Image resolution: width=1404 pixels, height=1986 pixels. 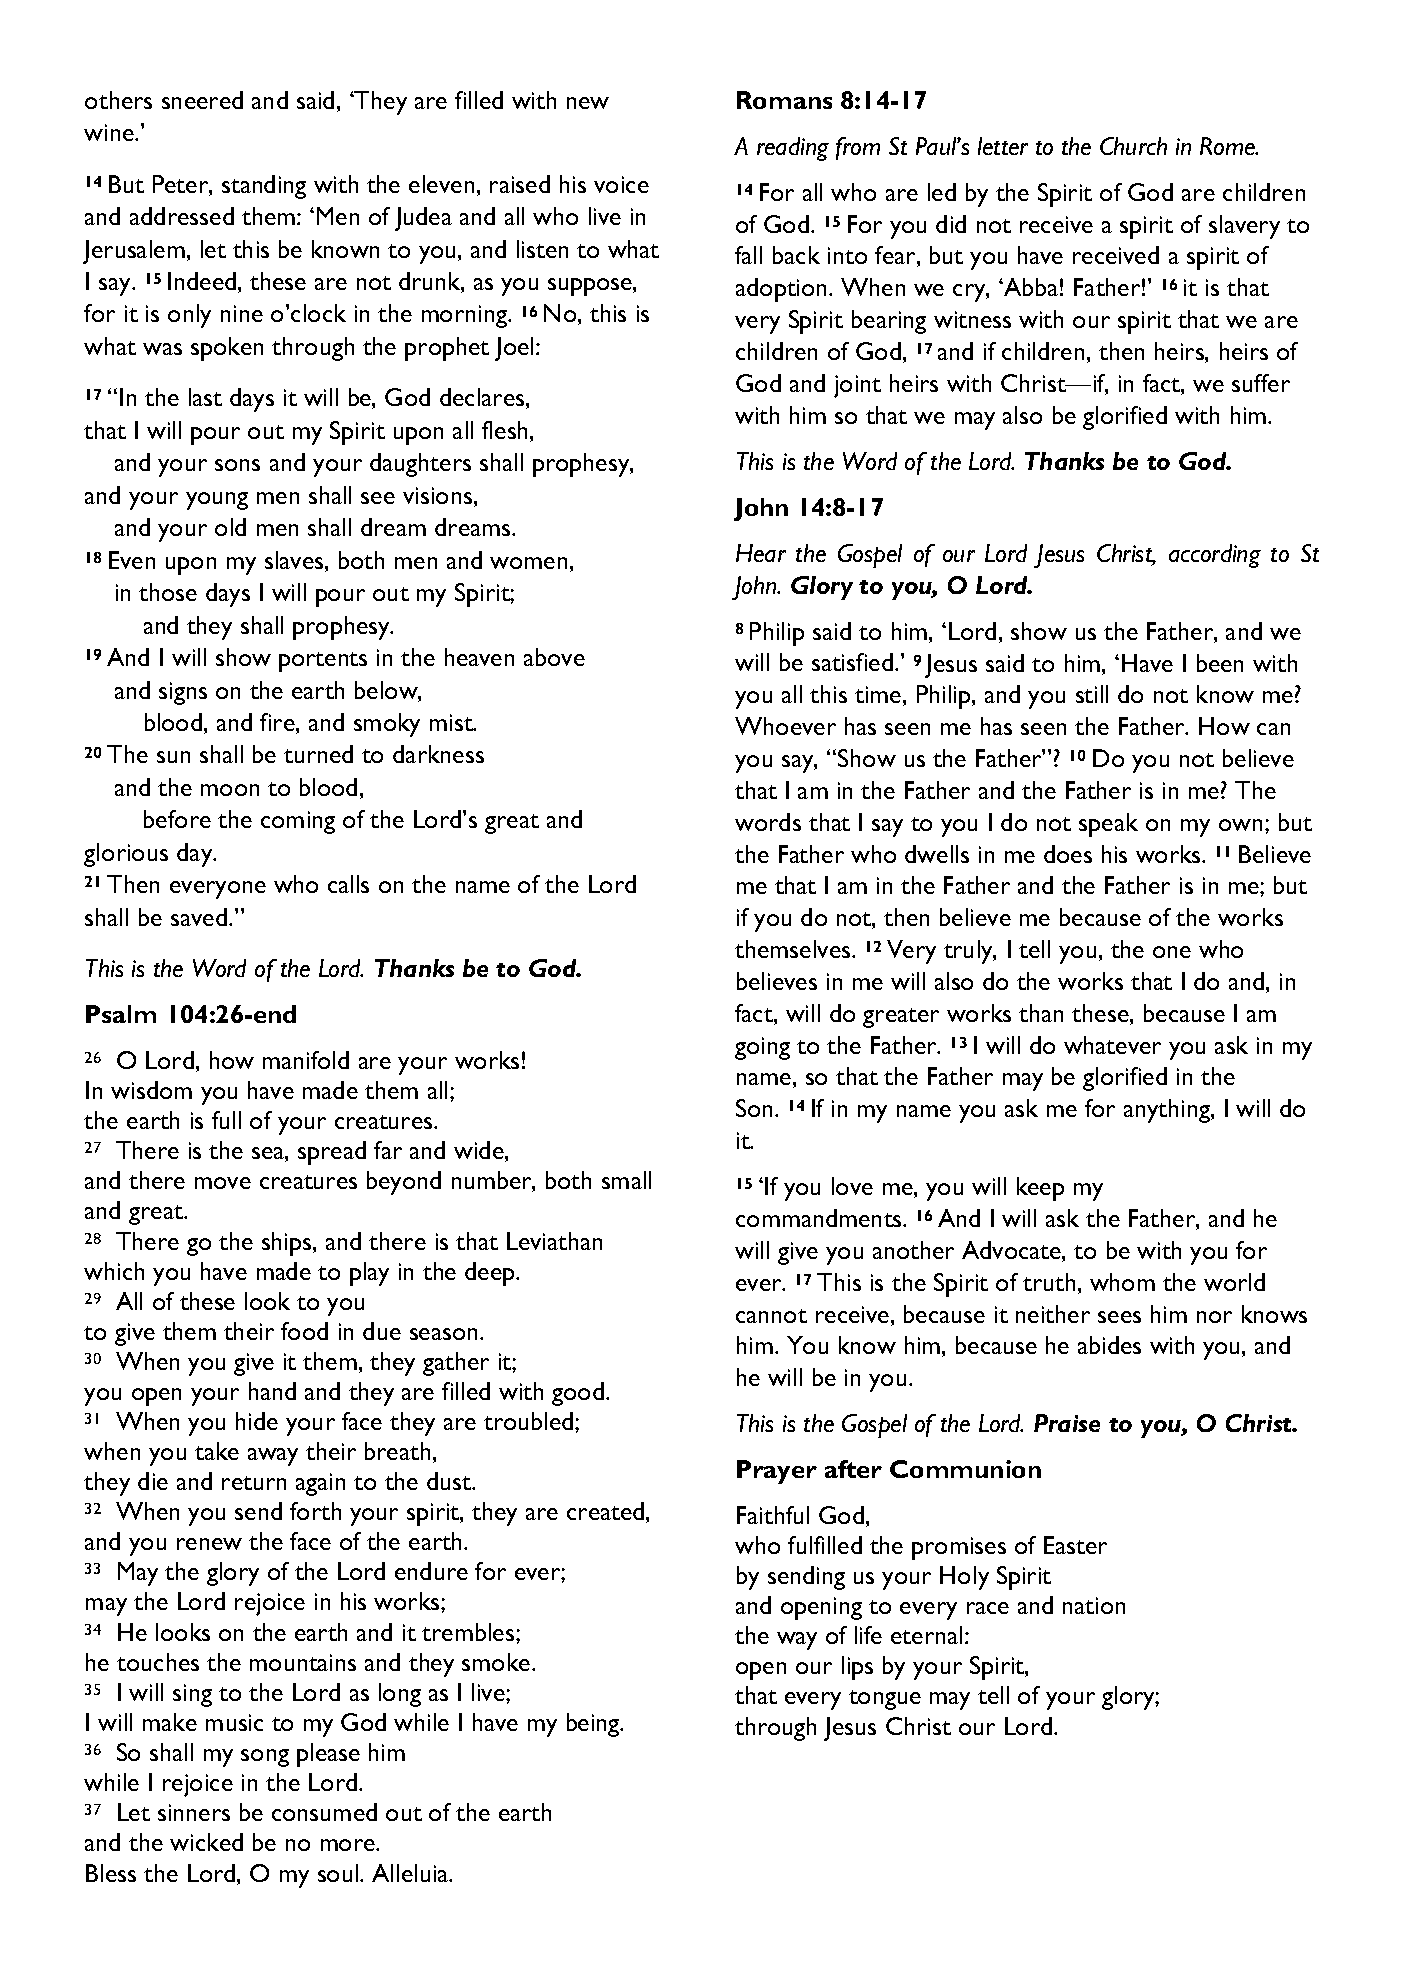 I want to click on wicked, so click(x=206, y=1842).
